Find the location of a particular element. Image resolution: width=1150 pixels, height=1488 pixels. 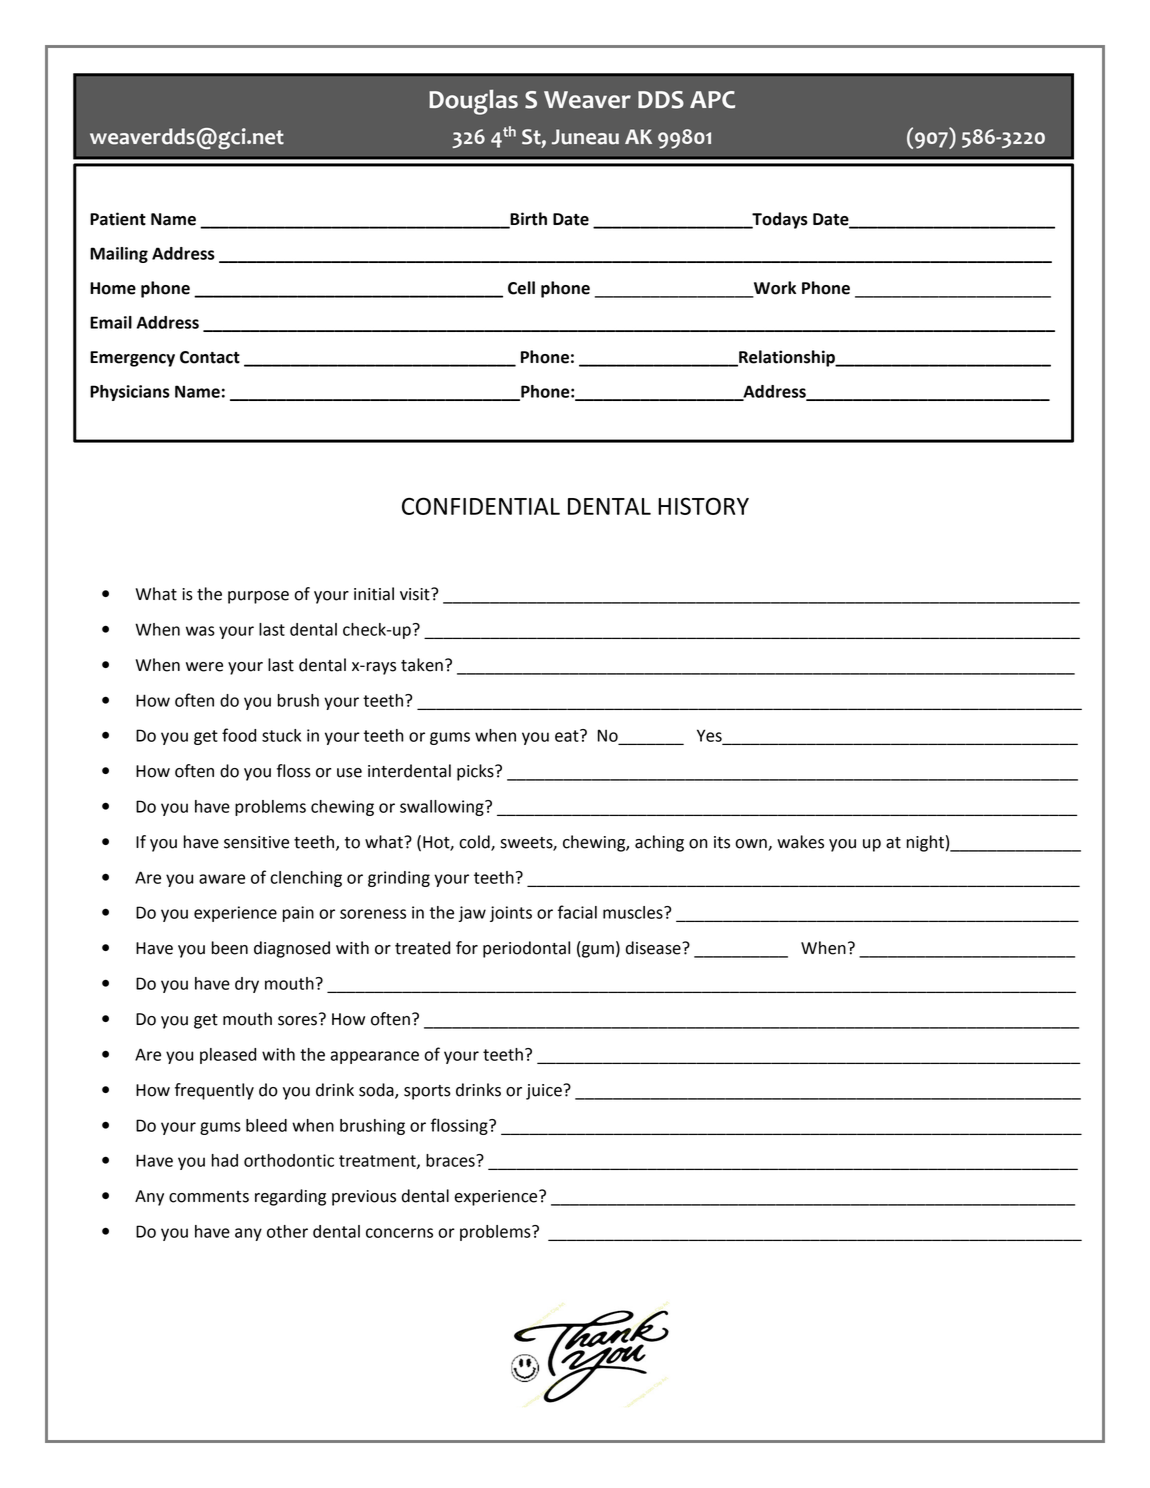

braces is located at coordinates (451, 1160).
